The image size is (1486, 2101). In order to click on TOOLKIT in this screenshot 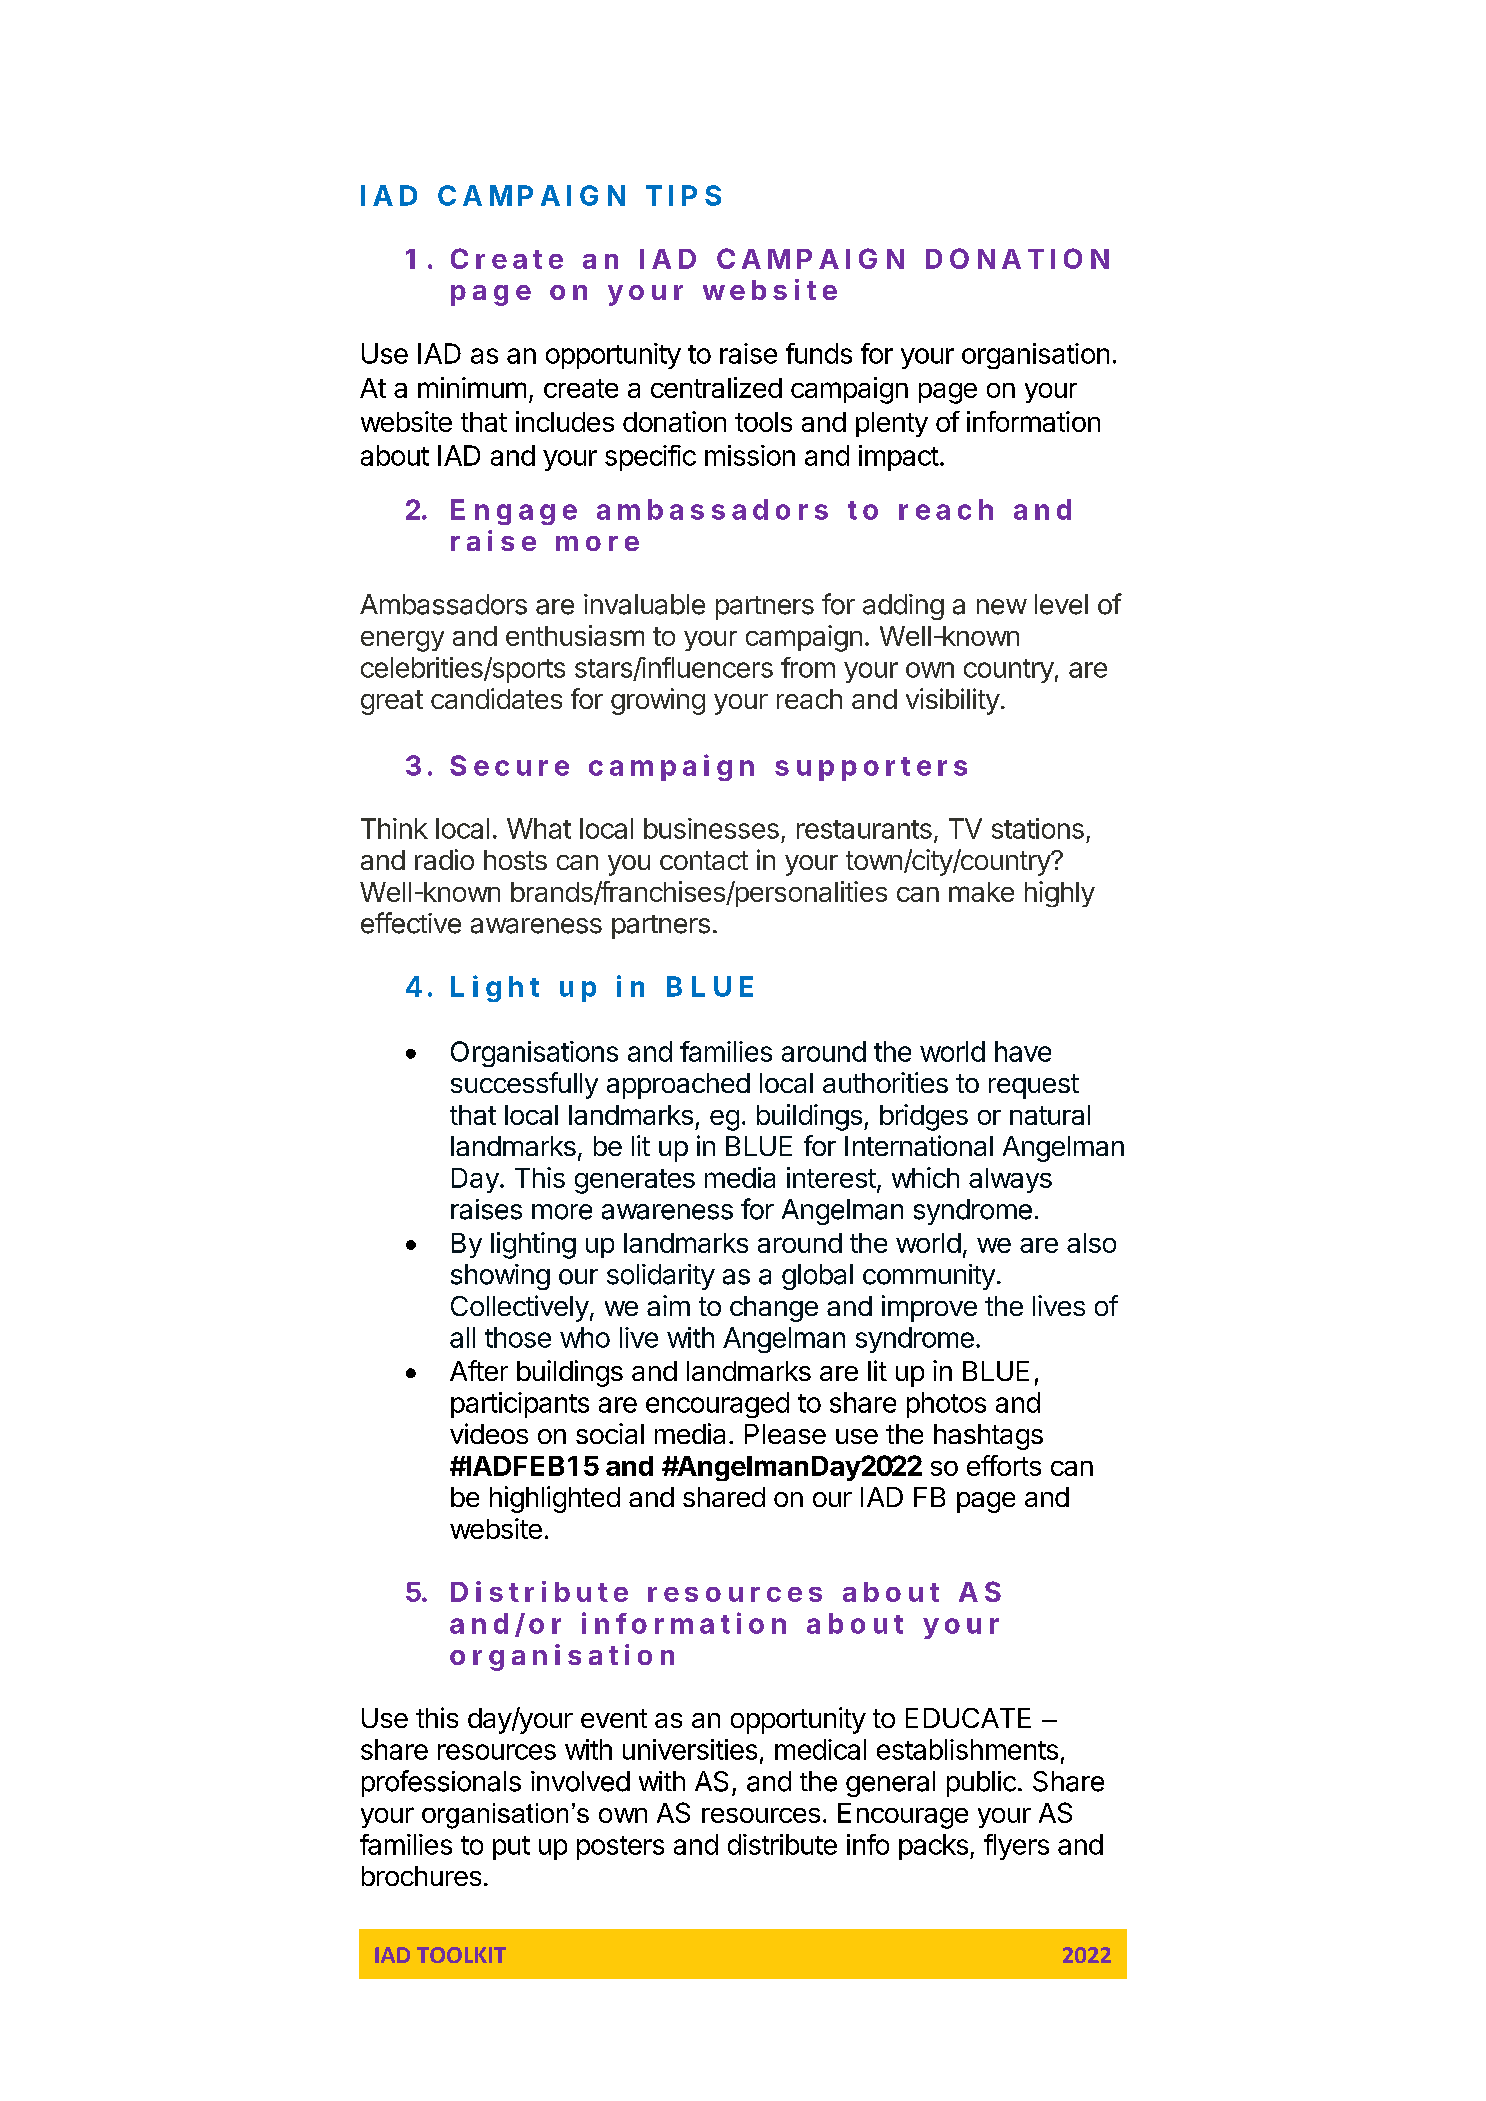, I will do `click(461, 1955)`.
